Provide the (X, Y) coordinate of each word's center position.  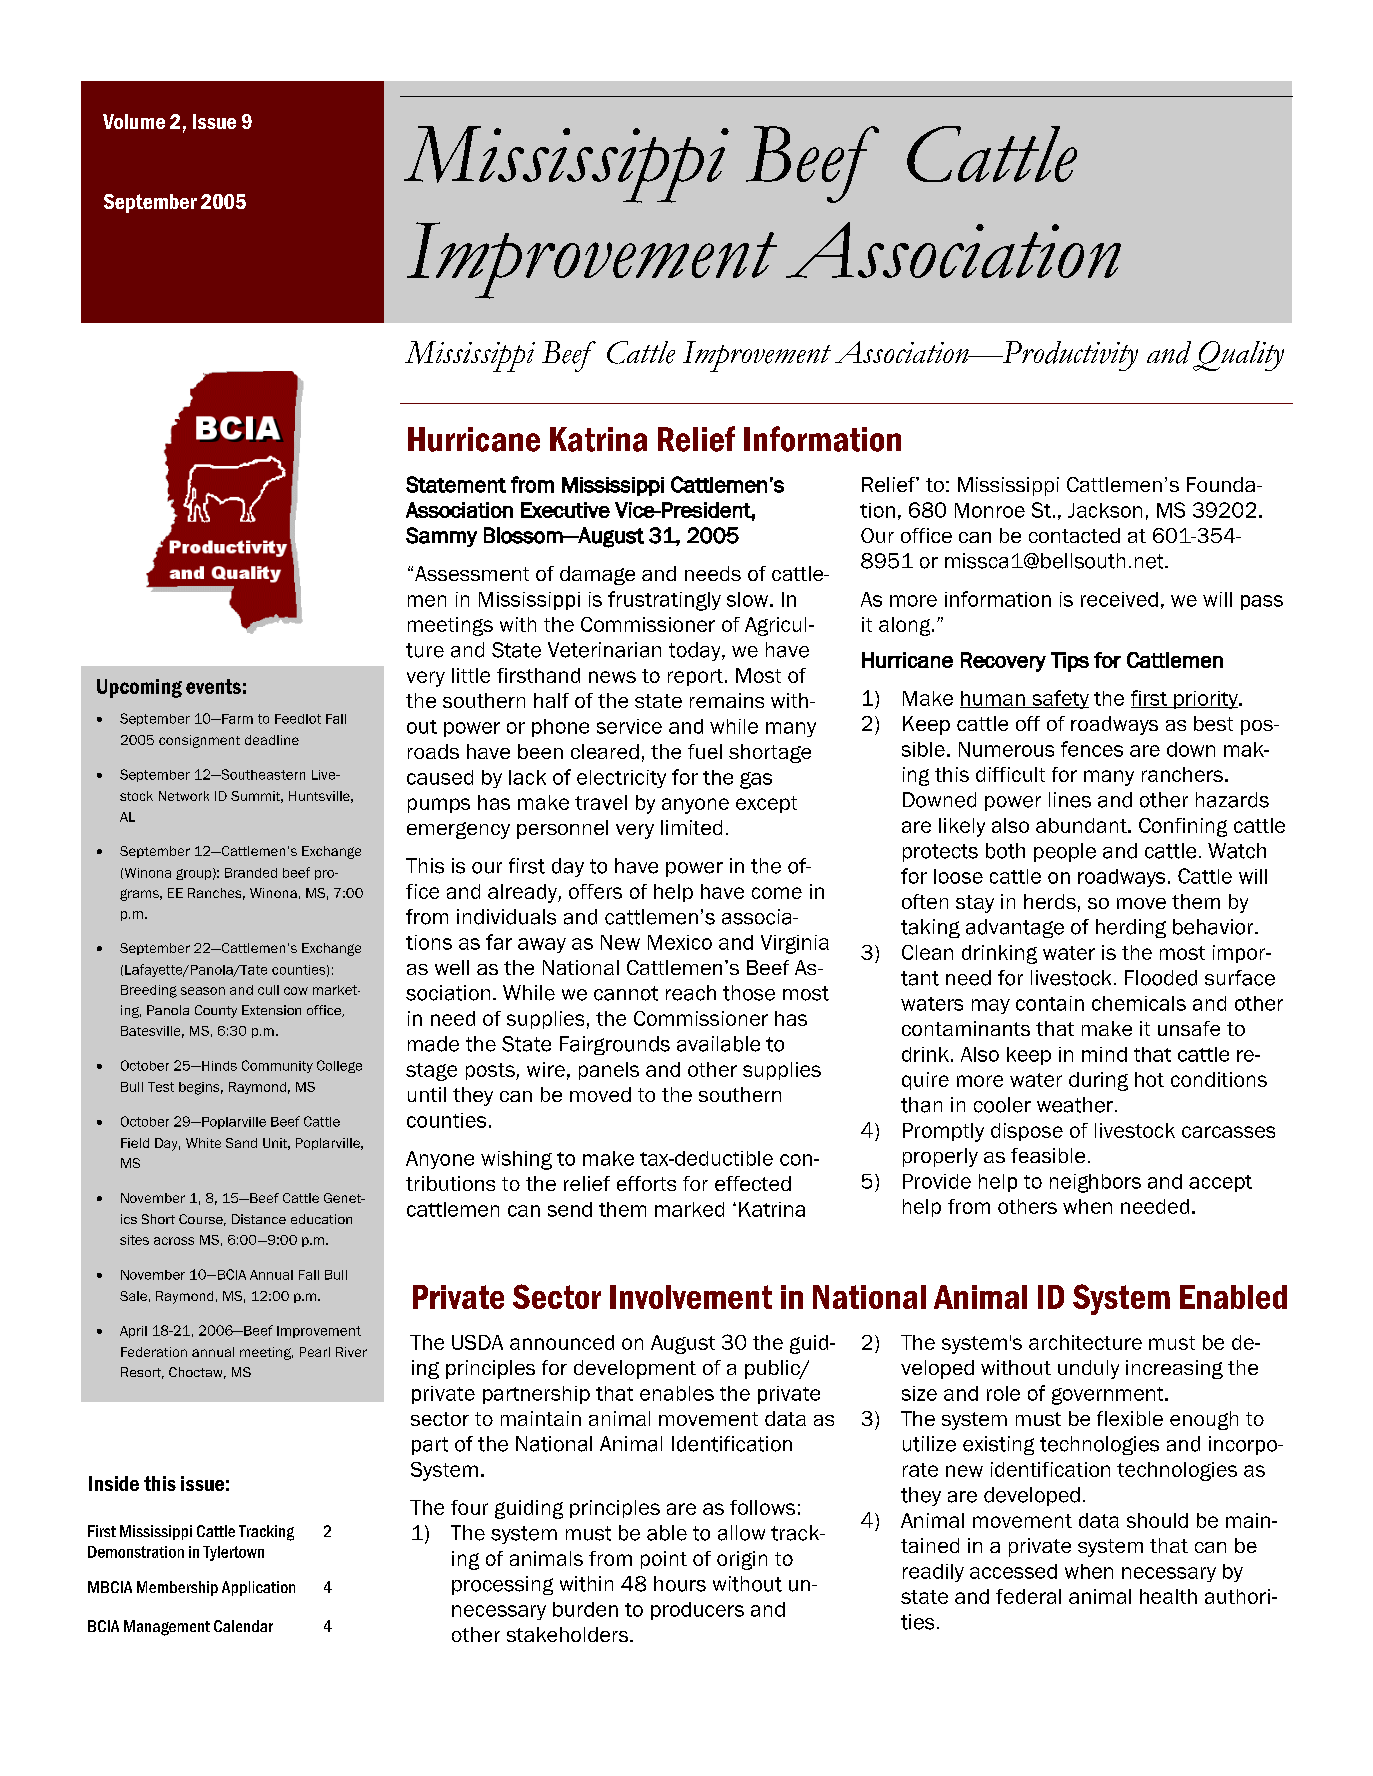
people (1065, 852)
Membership (177, 1588)
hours (680, 1584)
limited (691, 827)
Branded (251, 873)
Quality (1238, 356)
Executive (565, 510)
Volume (134, 121)
